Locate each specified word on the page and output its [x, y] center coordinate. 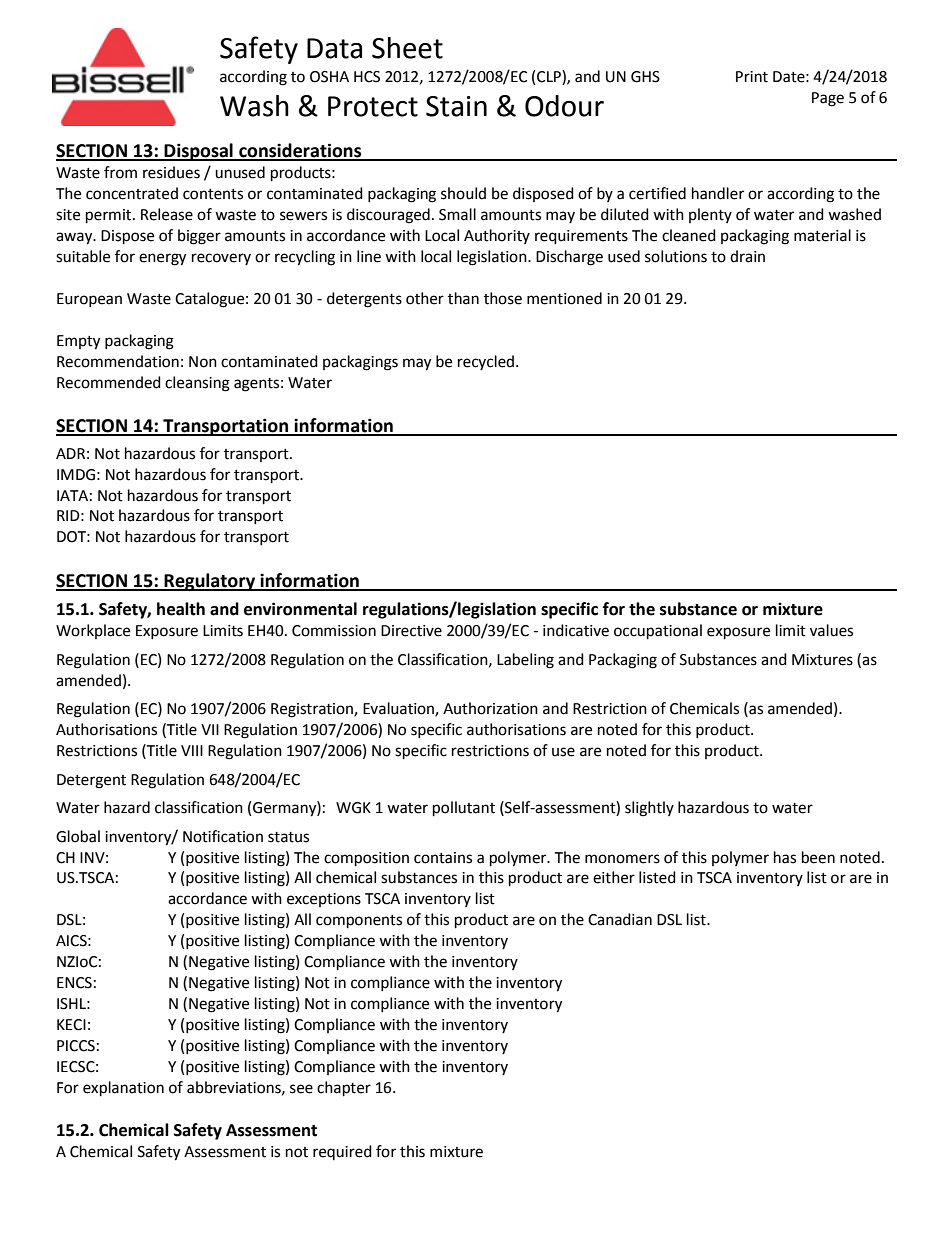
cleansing [197, 384]
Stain [456, 106]
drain [747, 256]
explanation [123, 1089]
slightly [649, 809]
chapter [344, 1089]
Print [752, 77]
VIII [192, 750]
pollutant [464, 809]
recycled [486, 362]
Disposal [199, 152]
